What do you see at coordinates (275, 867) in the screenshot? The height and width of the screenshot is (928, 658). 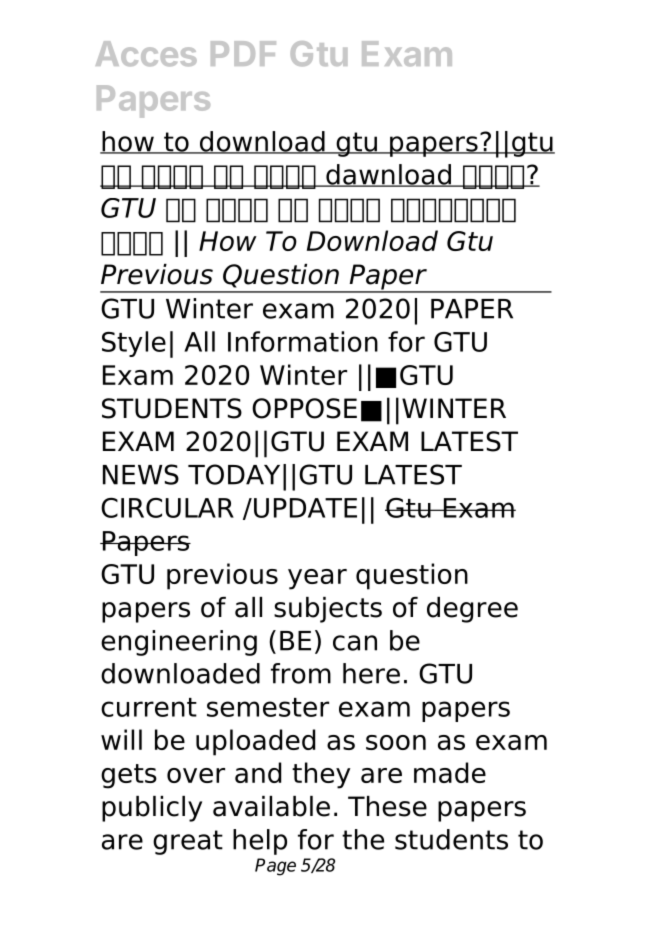 I see `Page` at bounding box center [275, 867].
